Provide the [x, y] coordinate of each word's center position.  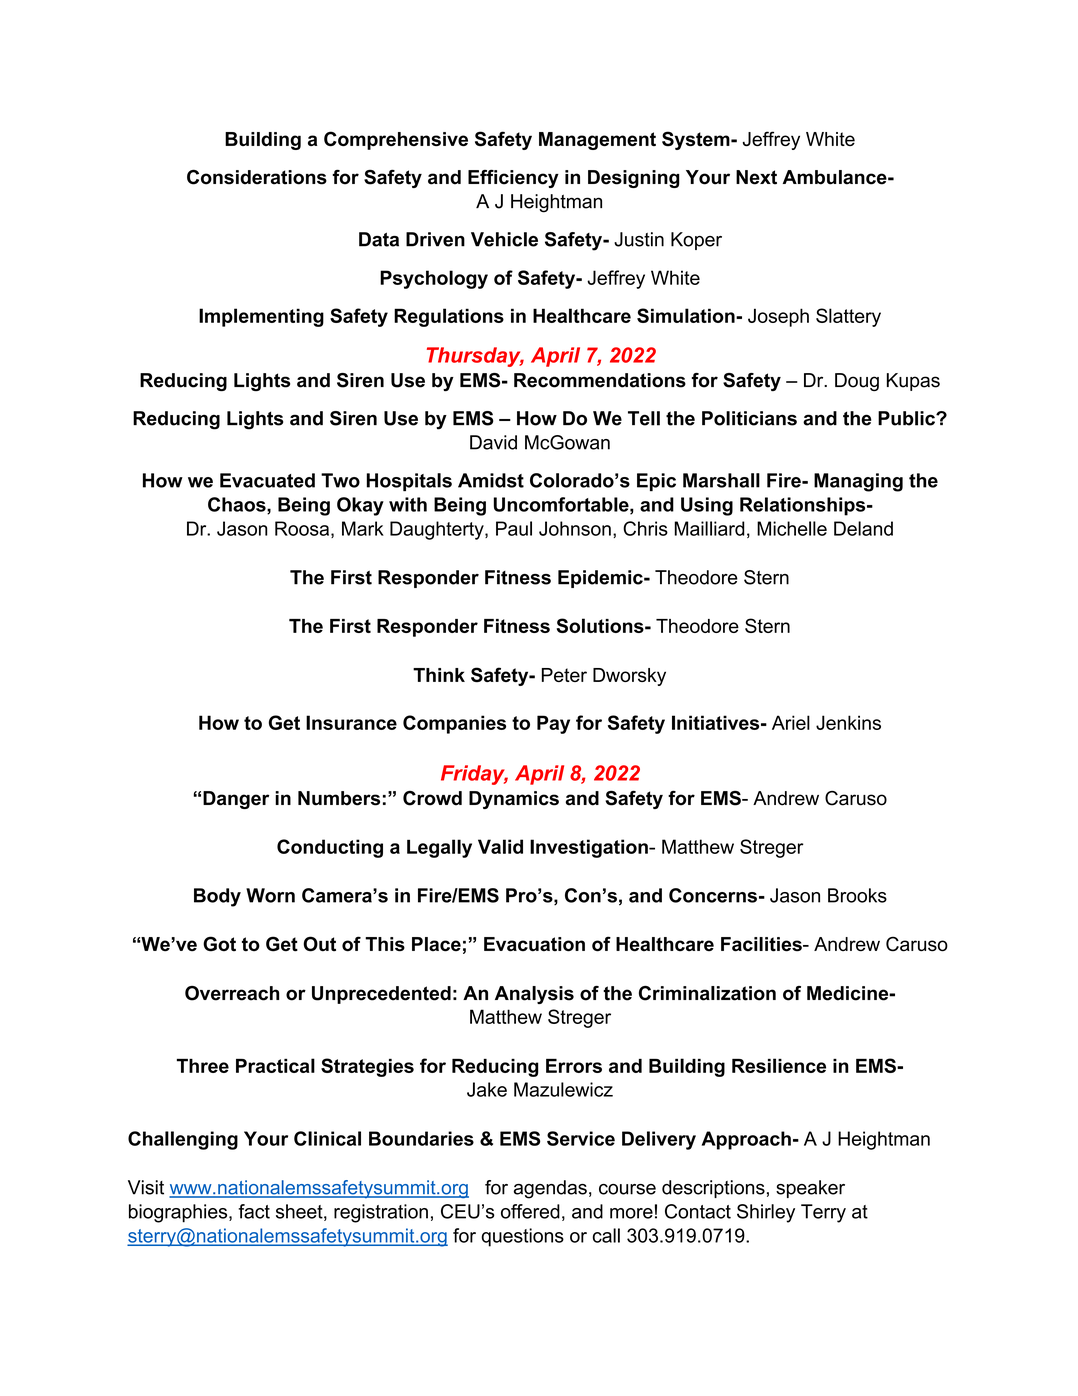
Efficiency [513, 178]
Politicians [749, 418]
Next [756, 177]
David [493, 442]
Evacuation [534, 944]
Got [219, 944]
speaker [810, 1189]
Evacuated [267, 480]
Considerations [257, 177]
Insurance [351, 722]
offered [530, 1211]
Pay [553, 724]
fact [254, 1211]
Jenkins [848, 722]
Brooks [857, 895]
